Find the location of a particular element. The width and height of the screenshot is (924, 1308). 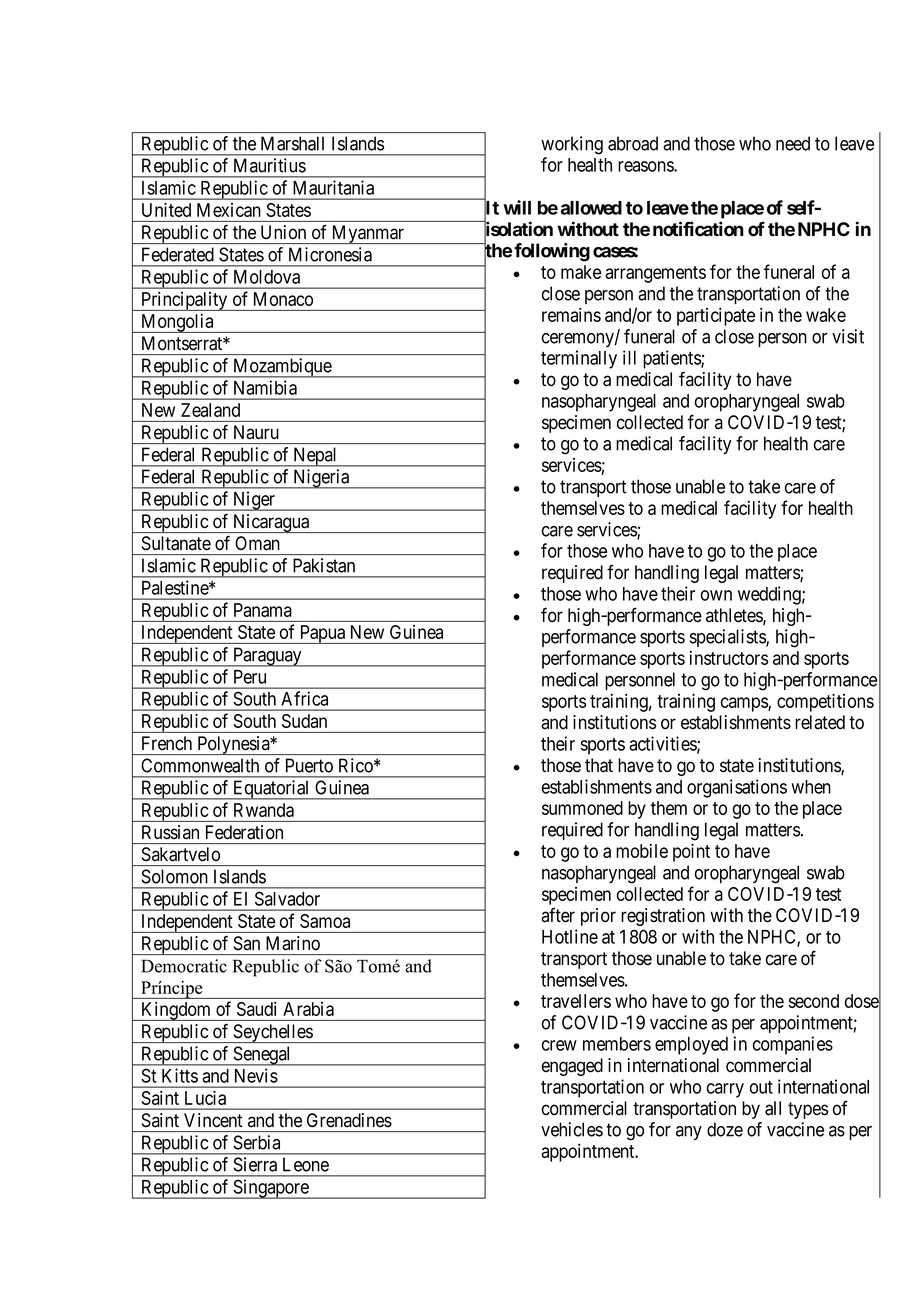

Sierra is located at coordinates (255, 1164).
